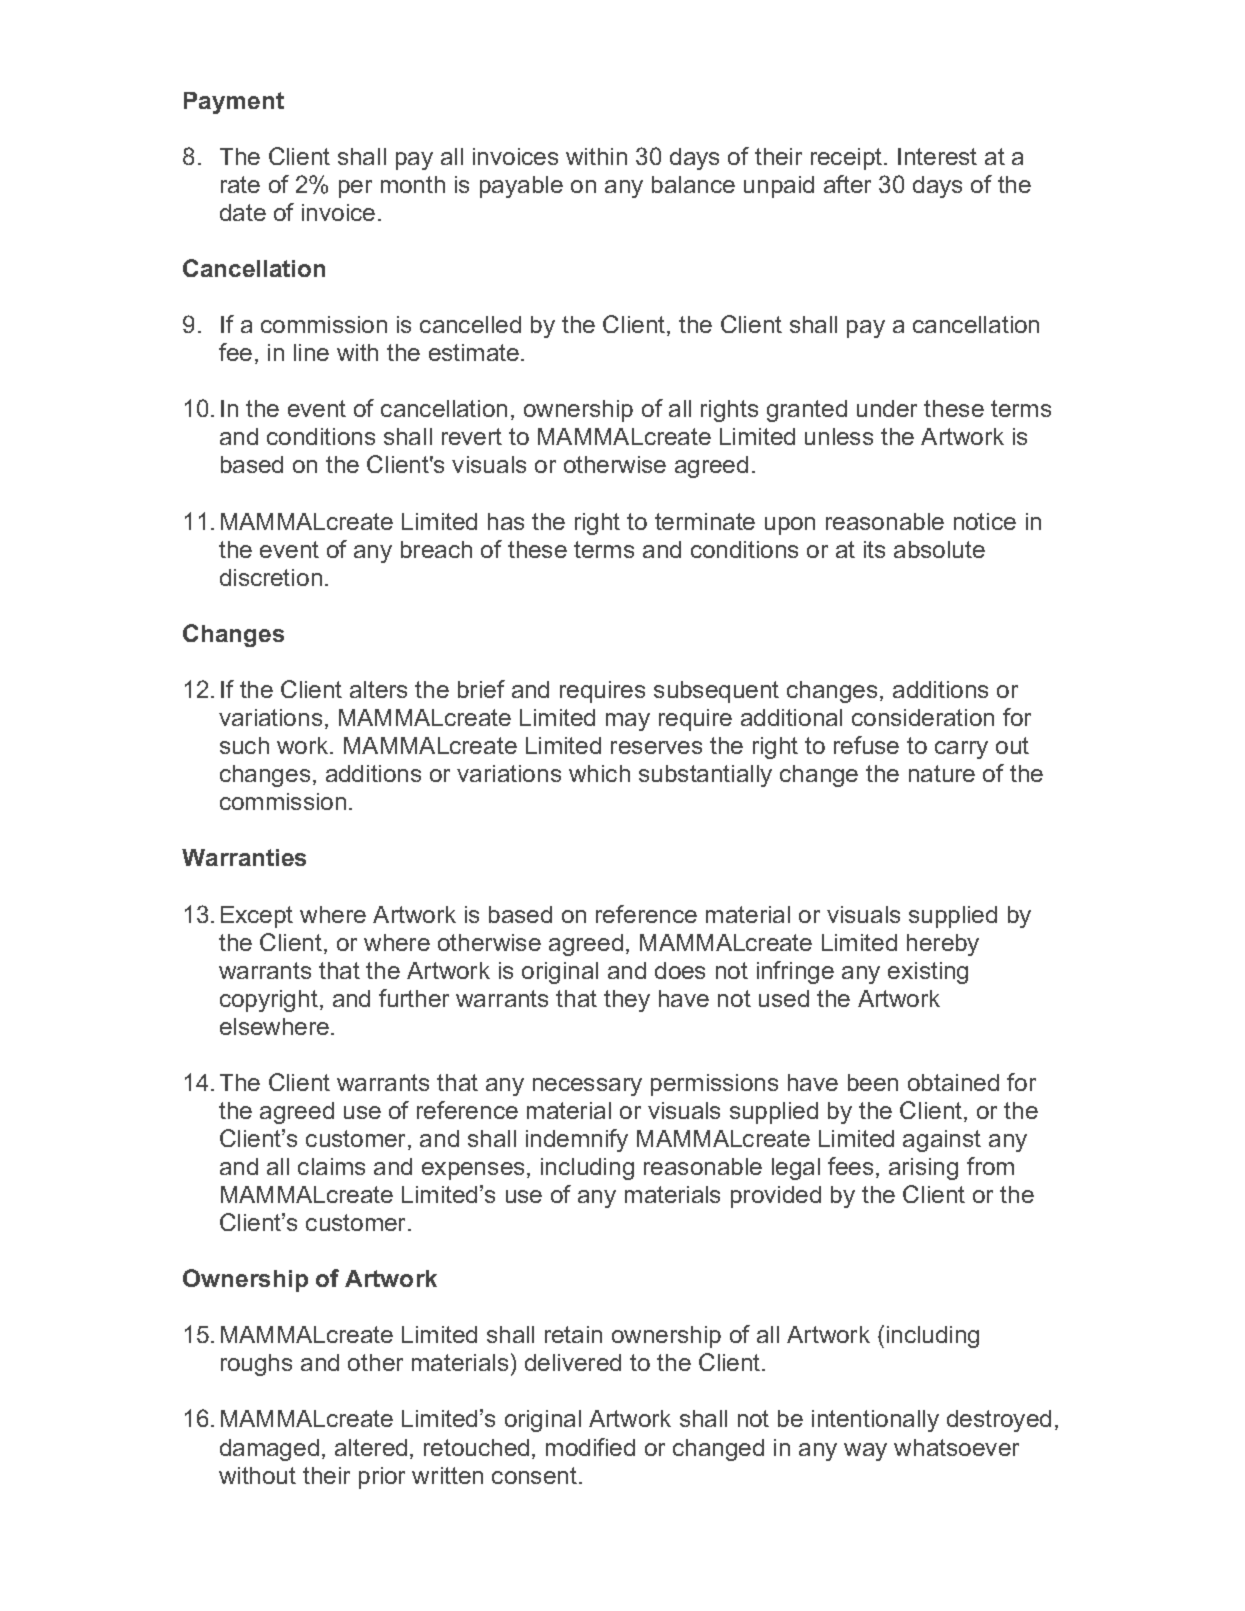 The image size is (1245, 1611). Describe the element at coordinates (590, 1447) in the document. I see `modified` at that location.
